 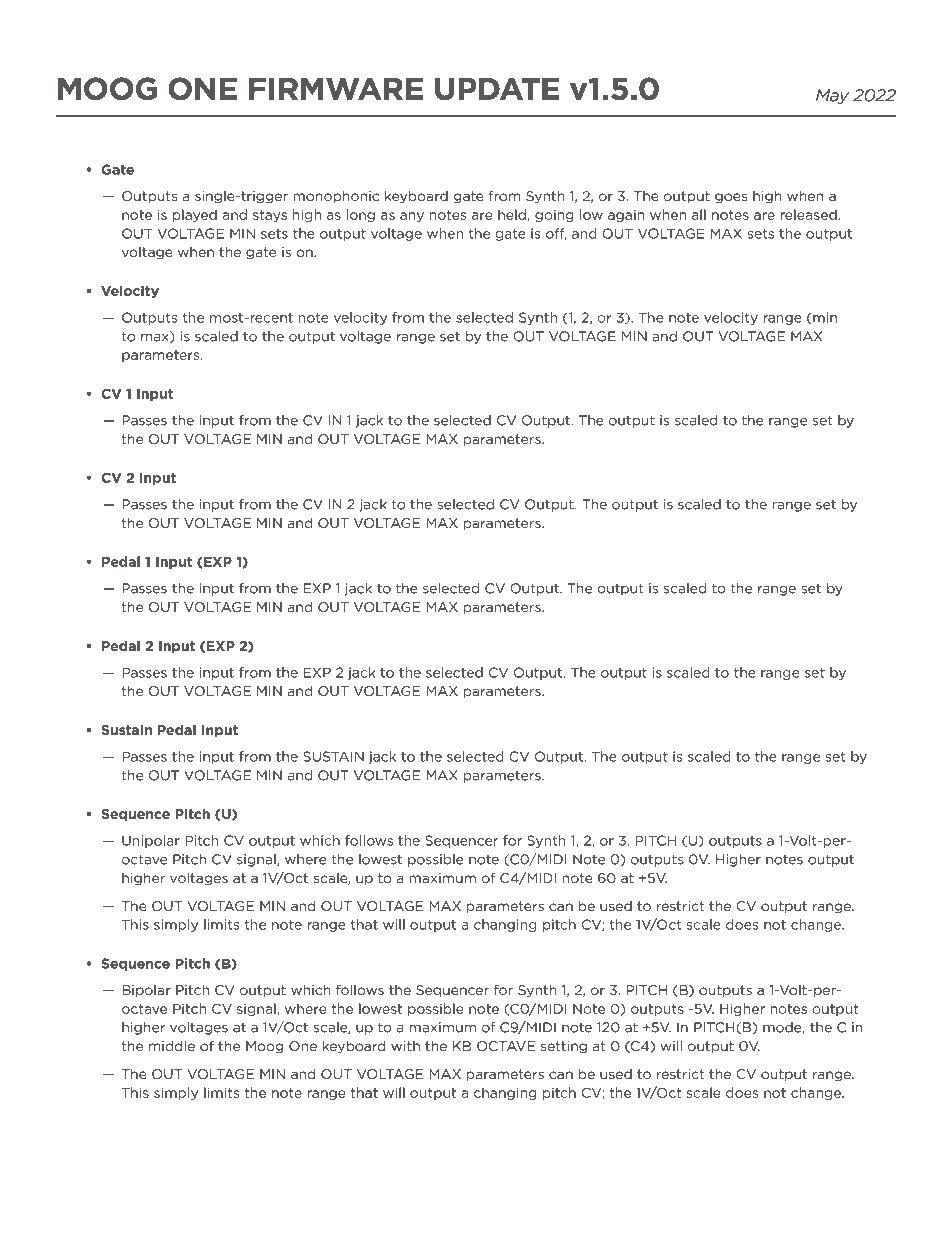 What do you see at coordinates (832, 96) in the image?
I see `May` at bounding box center [832, 96].
